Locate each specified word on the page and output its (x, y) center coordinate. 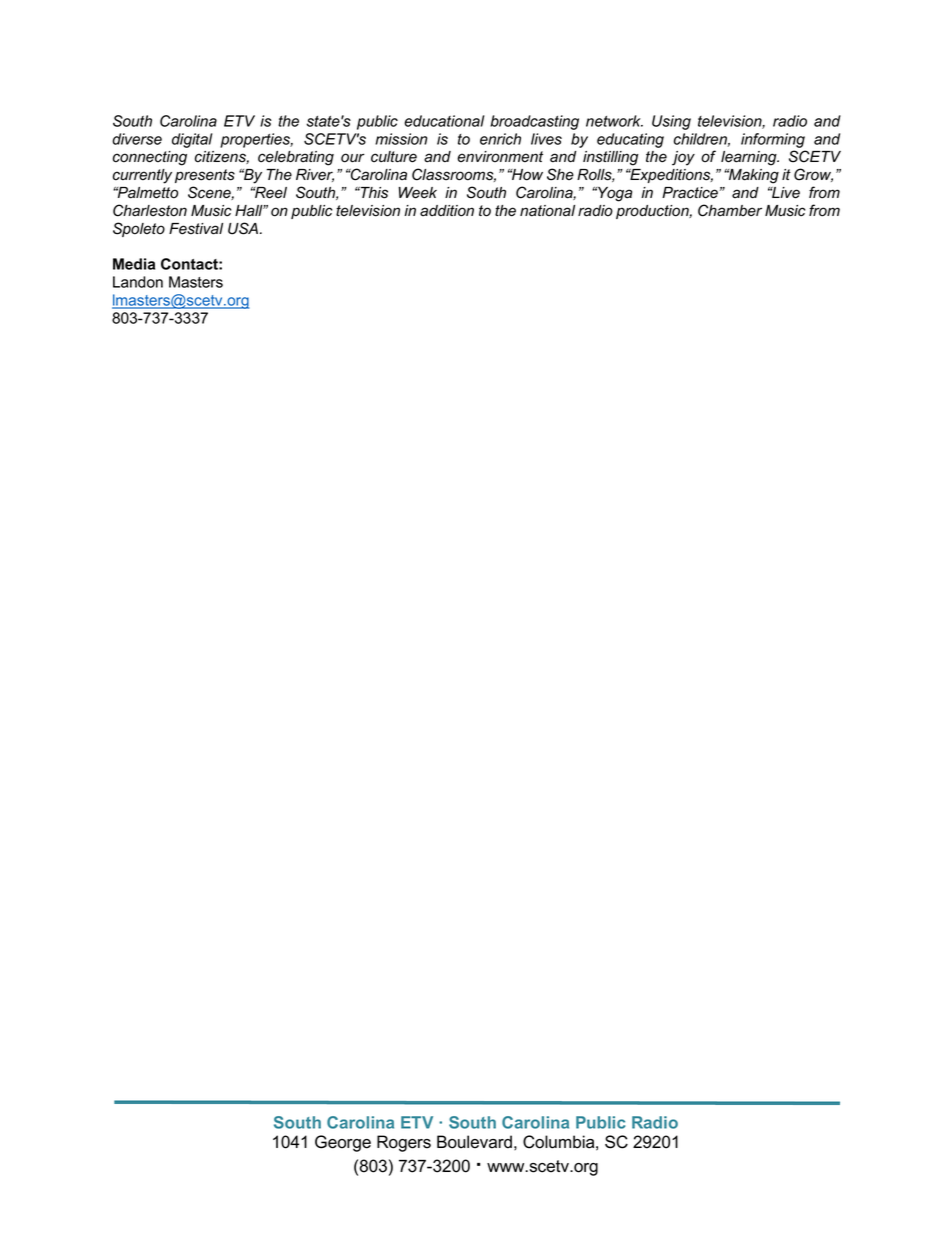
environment (500, 157)
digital (192, 140)
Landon (138, 282)
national (547, 211)
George (343, 1143)
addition (447, 211)
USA (243, 228)
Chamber (730, 210)
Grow (813, 175)
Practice (690, 193)
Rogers (404, 1143)
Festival (196, 229)
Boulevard (474, 1142)
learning (750, 158)
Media (134, 264)
